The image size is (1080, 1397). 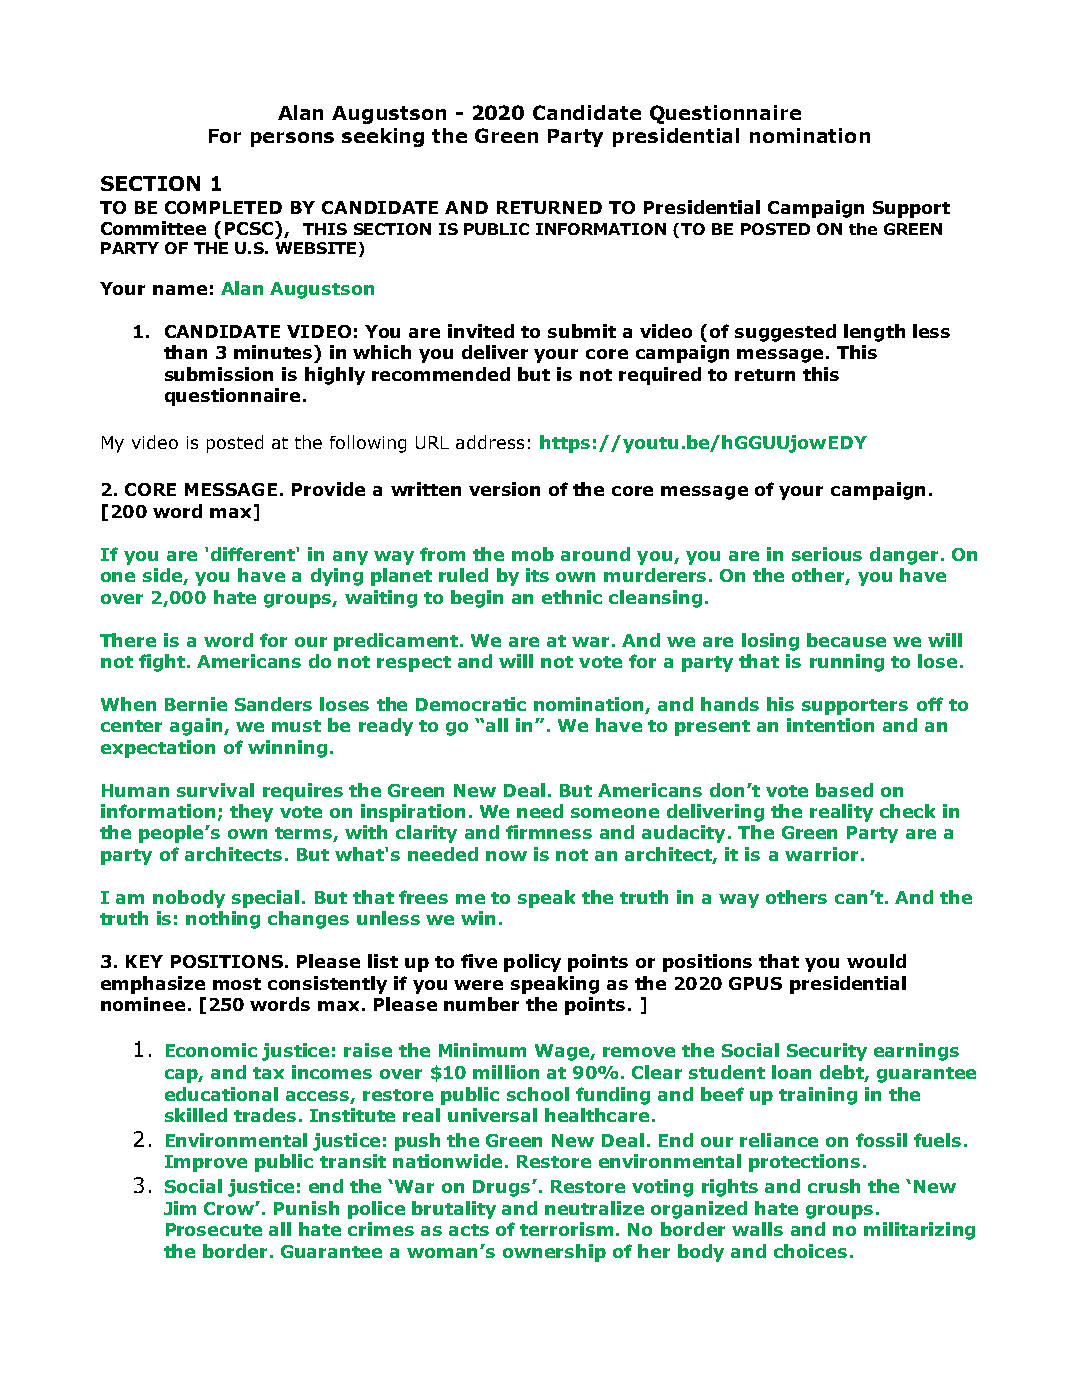 I want to click on based, so click(x=844, y=790).
